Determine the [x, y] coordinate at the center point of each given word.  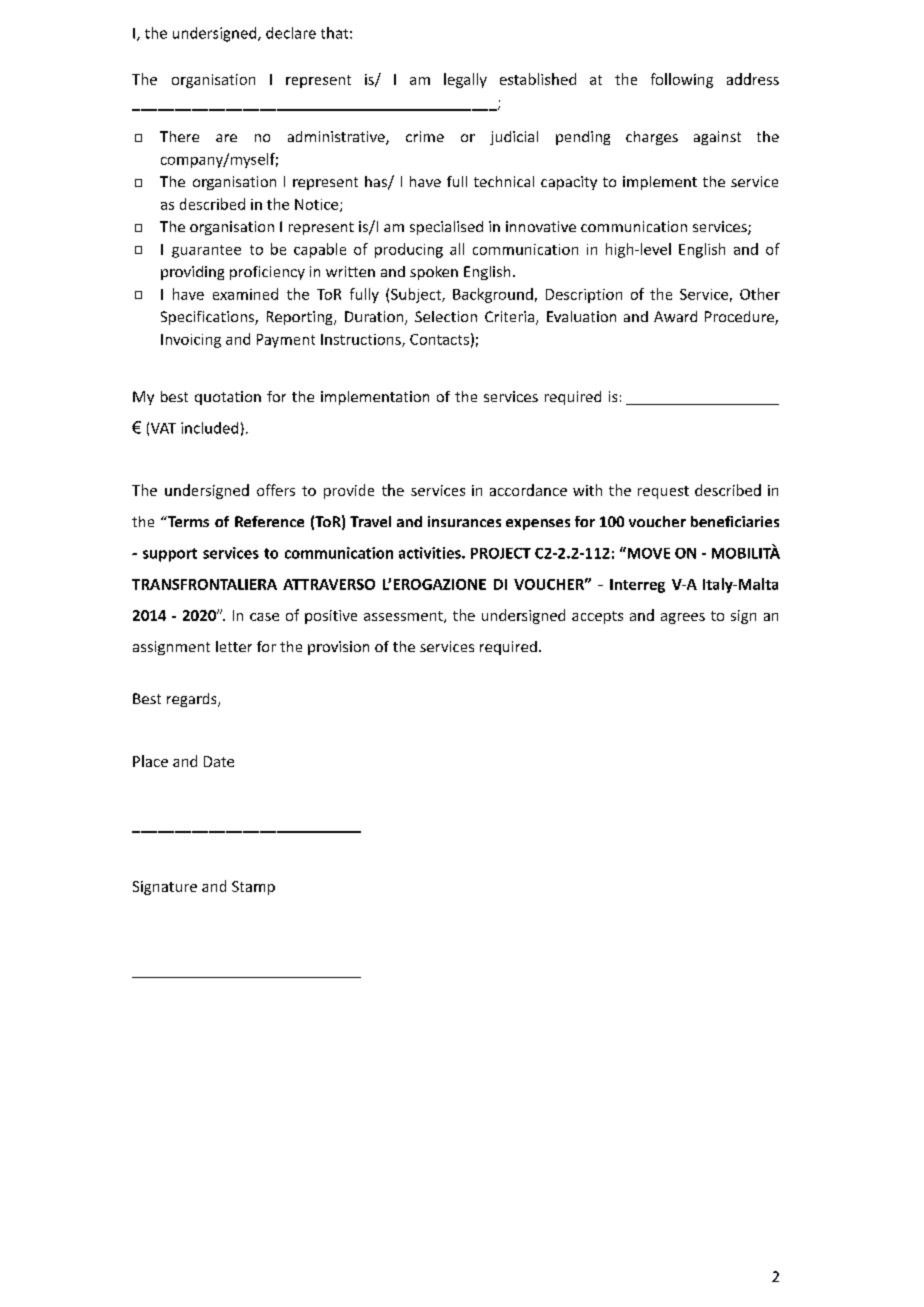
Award [675, 316]
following [682, 80]
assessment [404, 617]
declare [291, 33]
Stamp [253, 888]
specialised [446, 228]
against [717, 138]
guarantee [206, 251]
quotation [228, 398]
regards [193, 700]
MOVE [647, 553]
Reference [269, 521]
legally [465, 80]
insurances [464, 521]
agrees [683, 618]
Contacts [439, 339]
